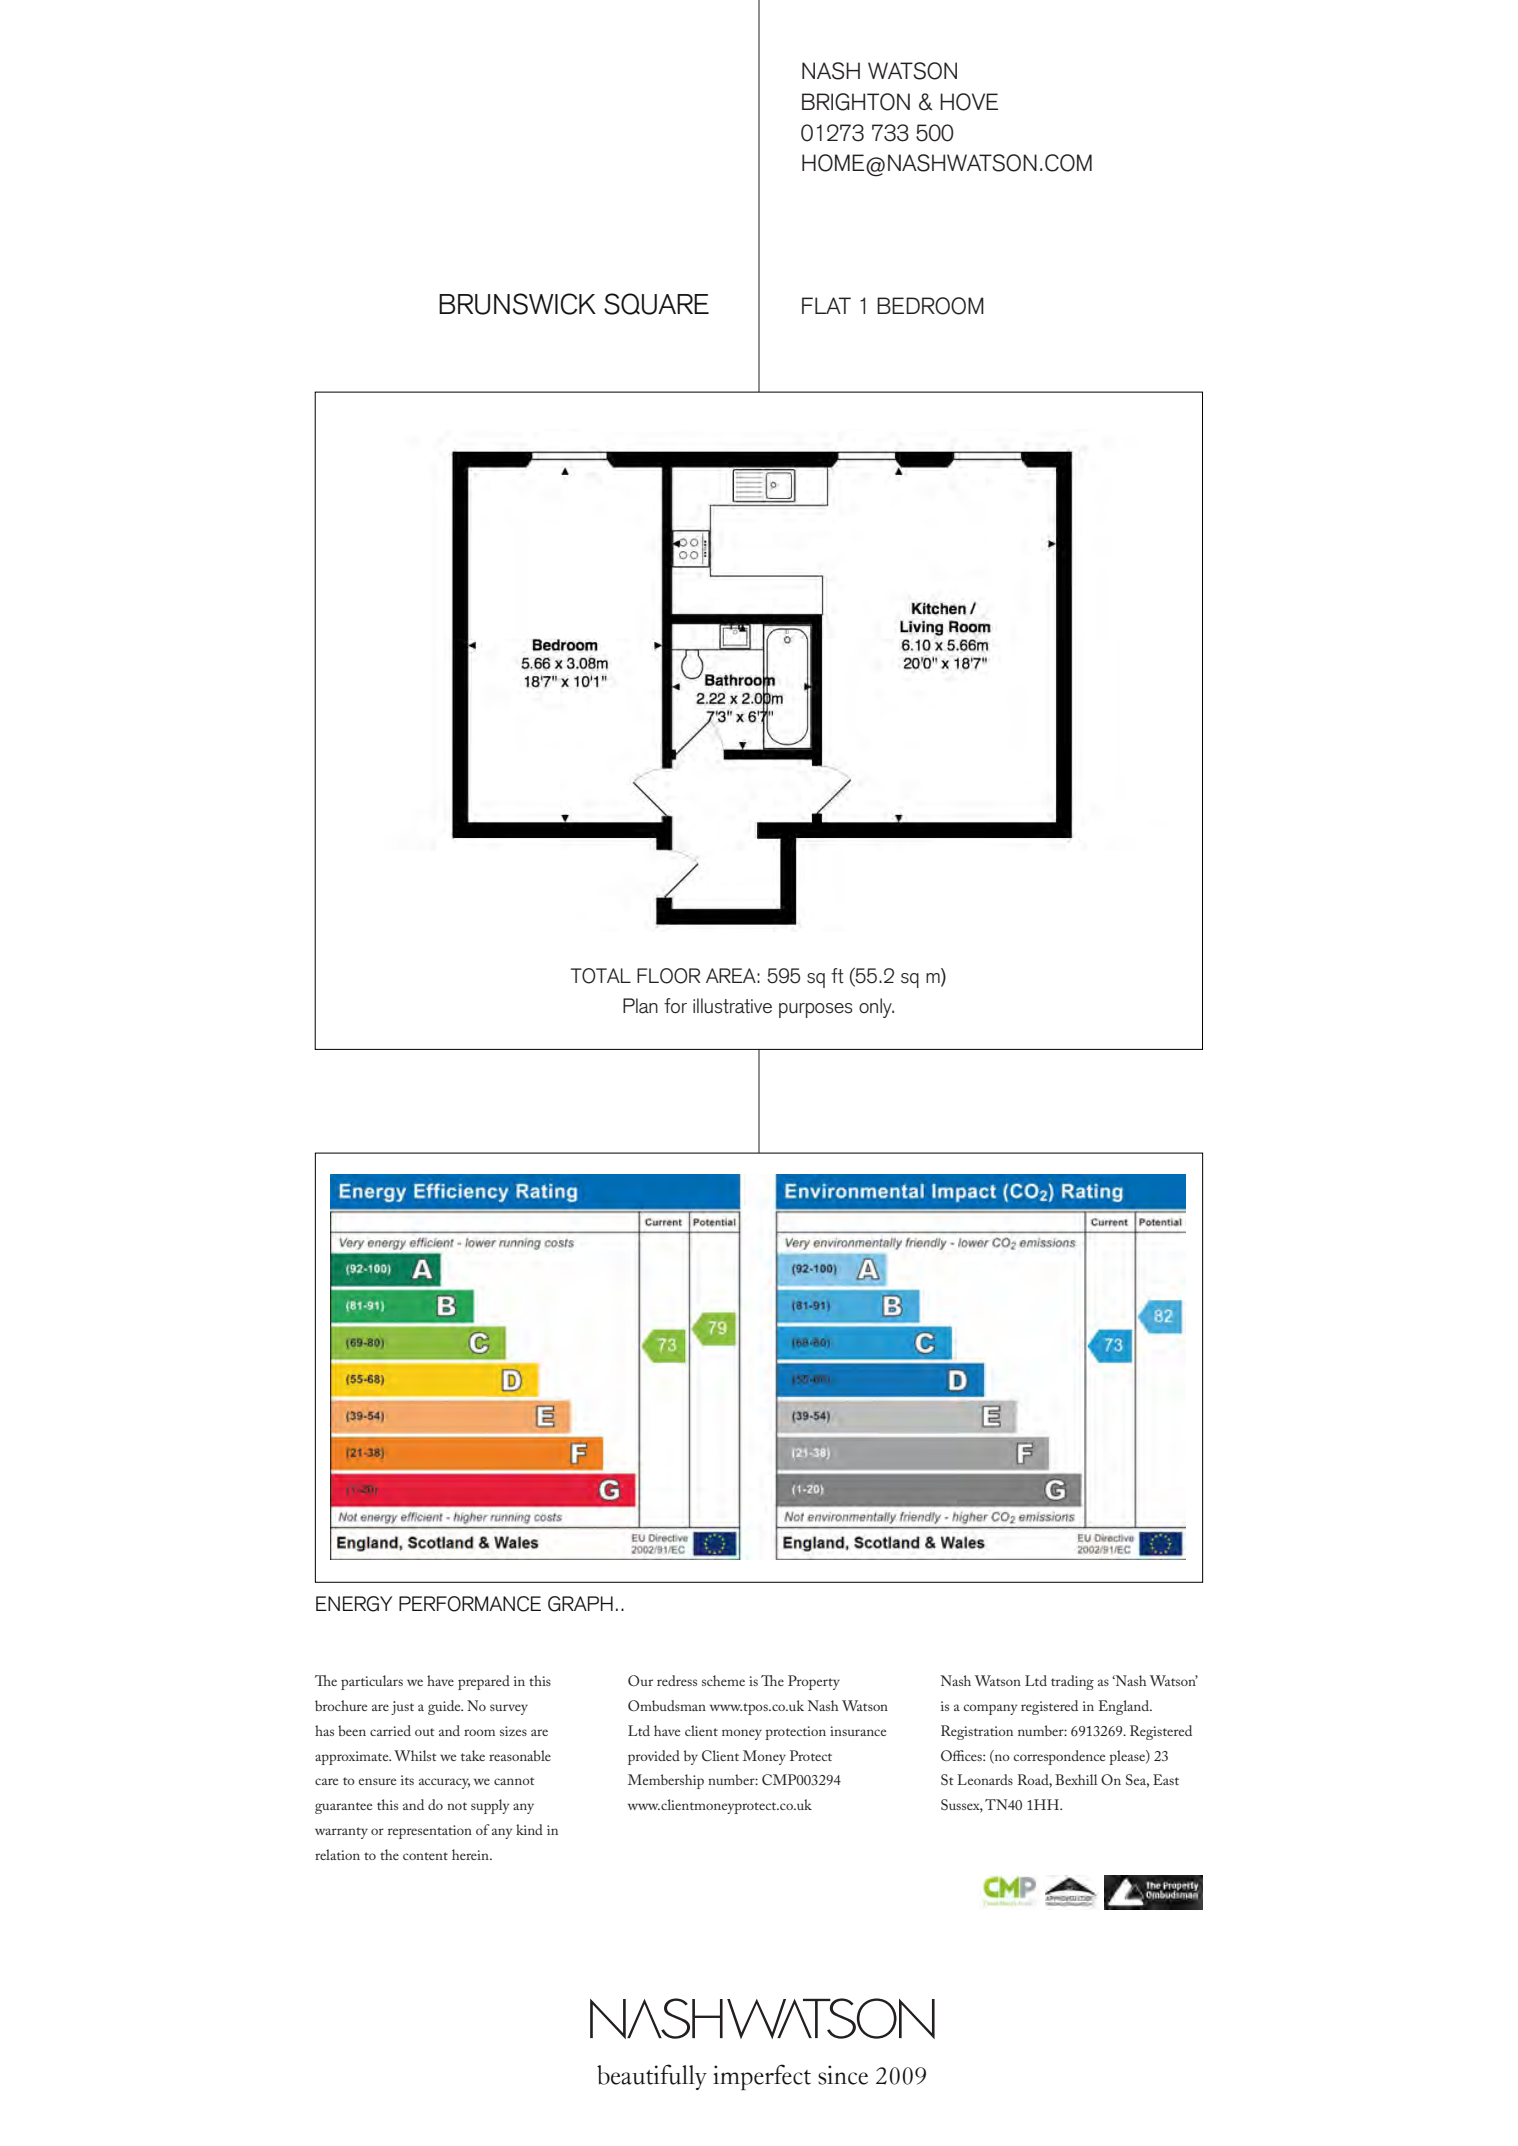 Image resolution: width=1518 pixels, height=2146 pixels. I want to click on BRUNSWICK, so click(517, 304).
